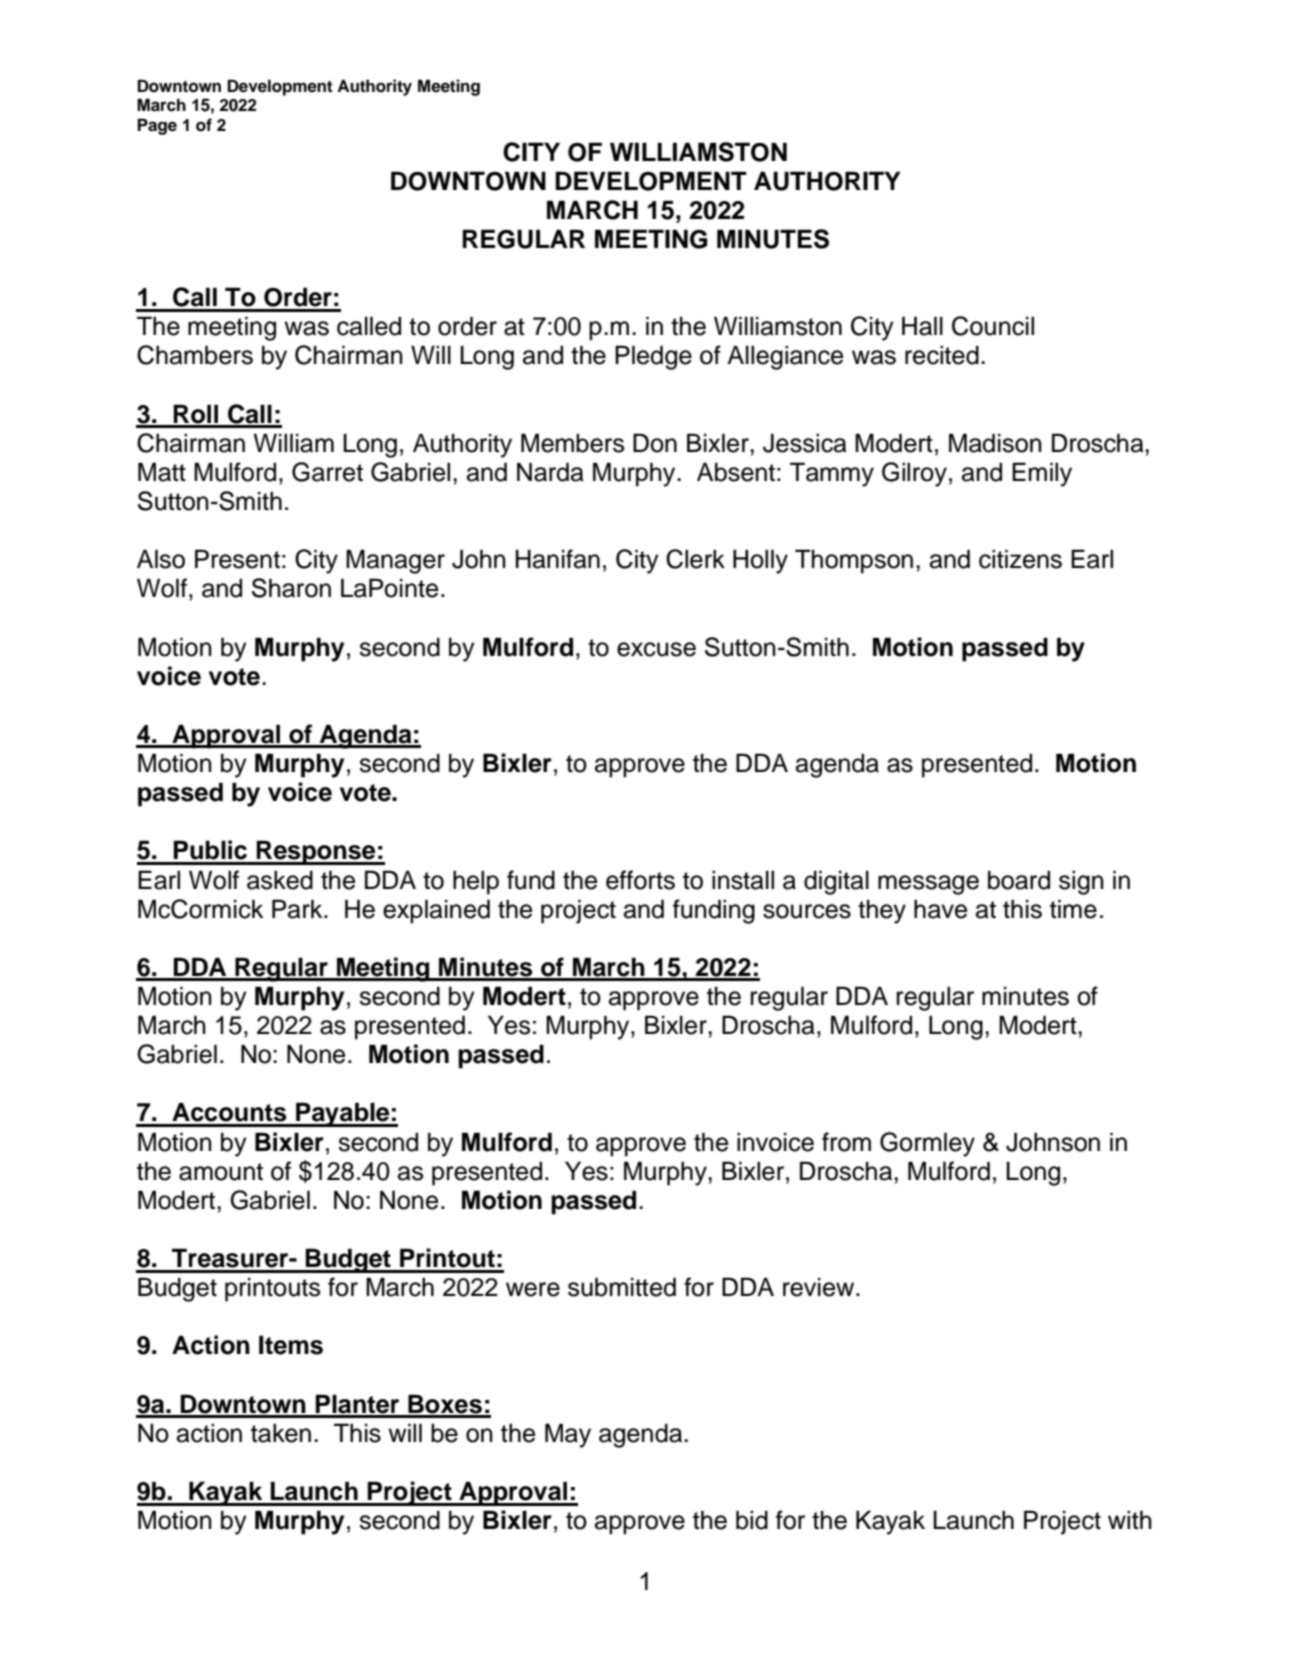 The image size is (1291, 1671). Describe the element at coordinates (653, 357) in the screenshot. I see `Pledge` at that location.
